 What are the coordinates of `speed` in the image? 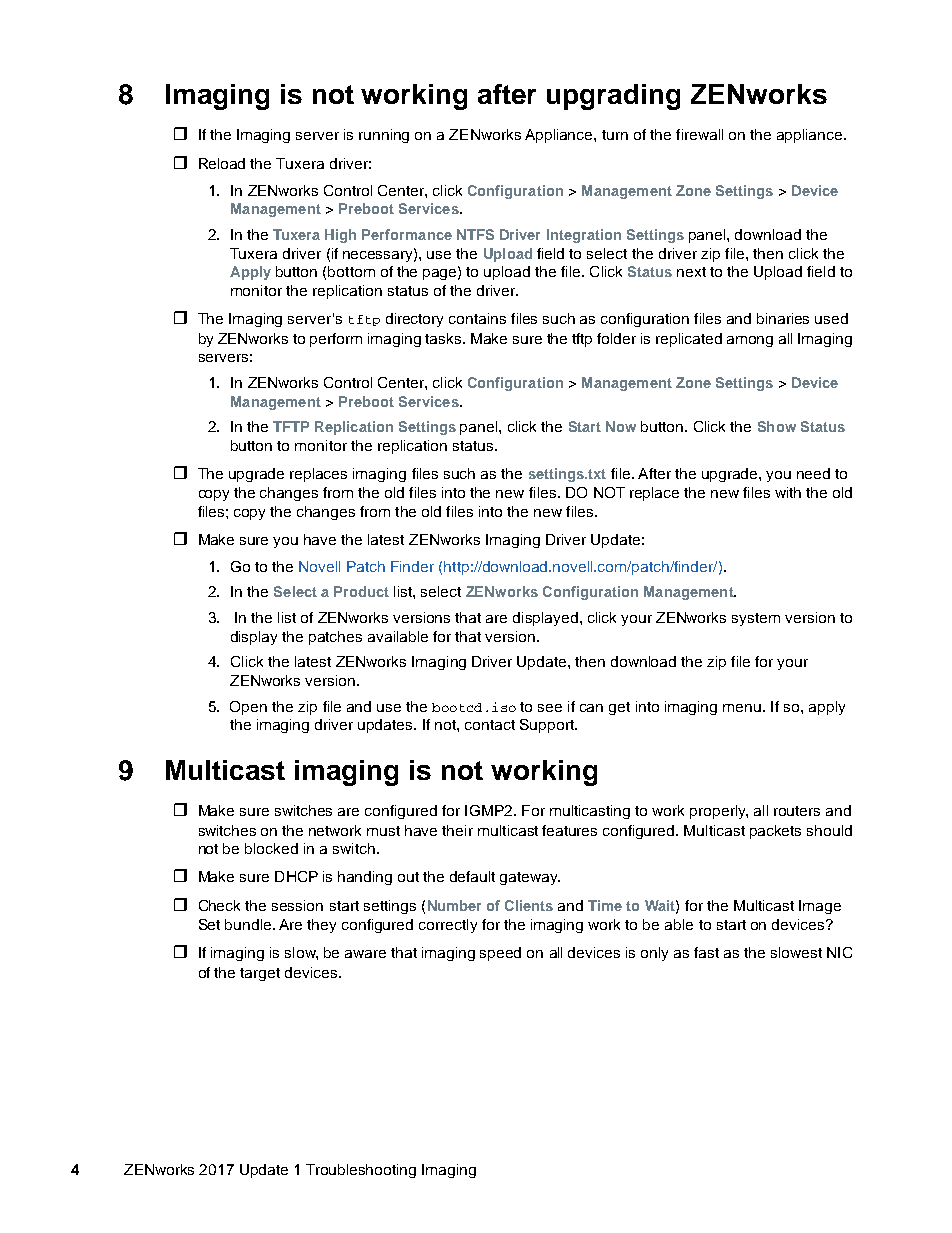 It's located at (500, 954).
